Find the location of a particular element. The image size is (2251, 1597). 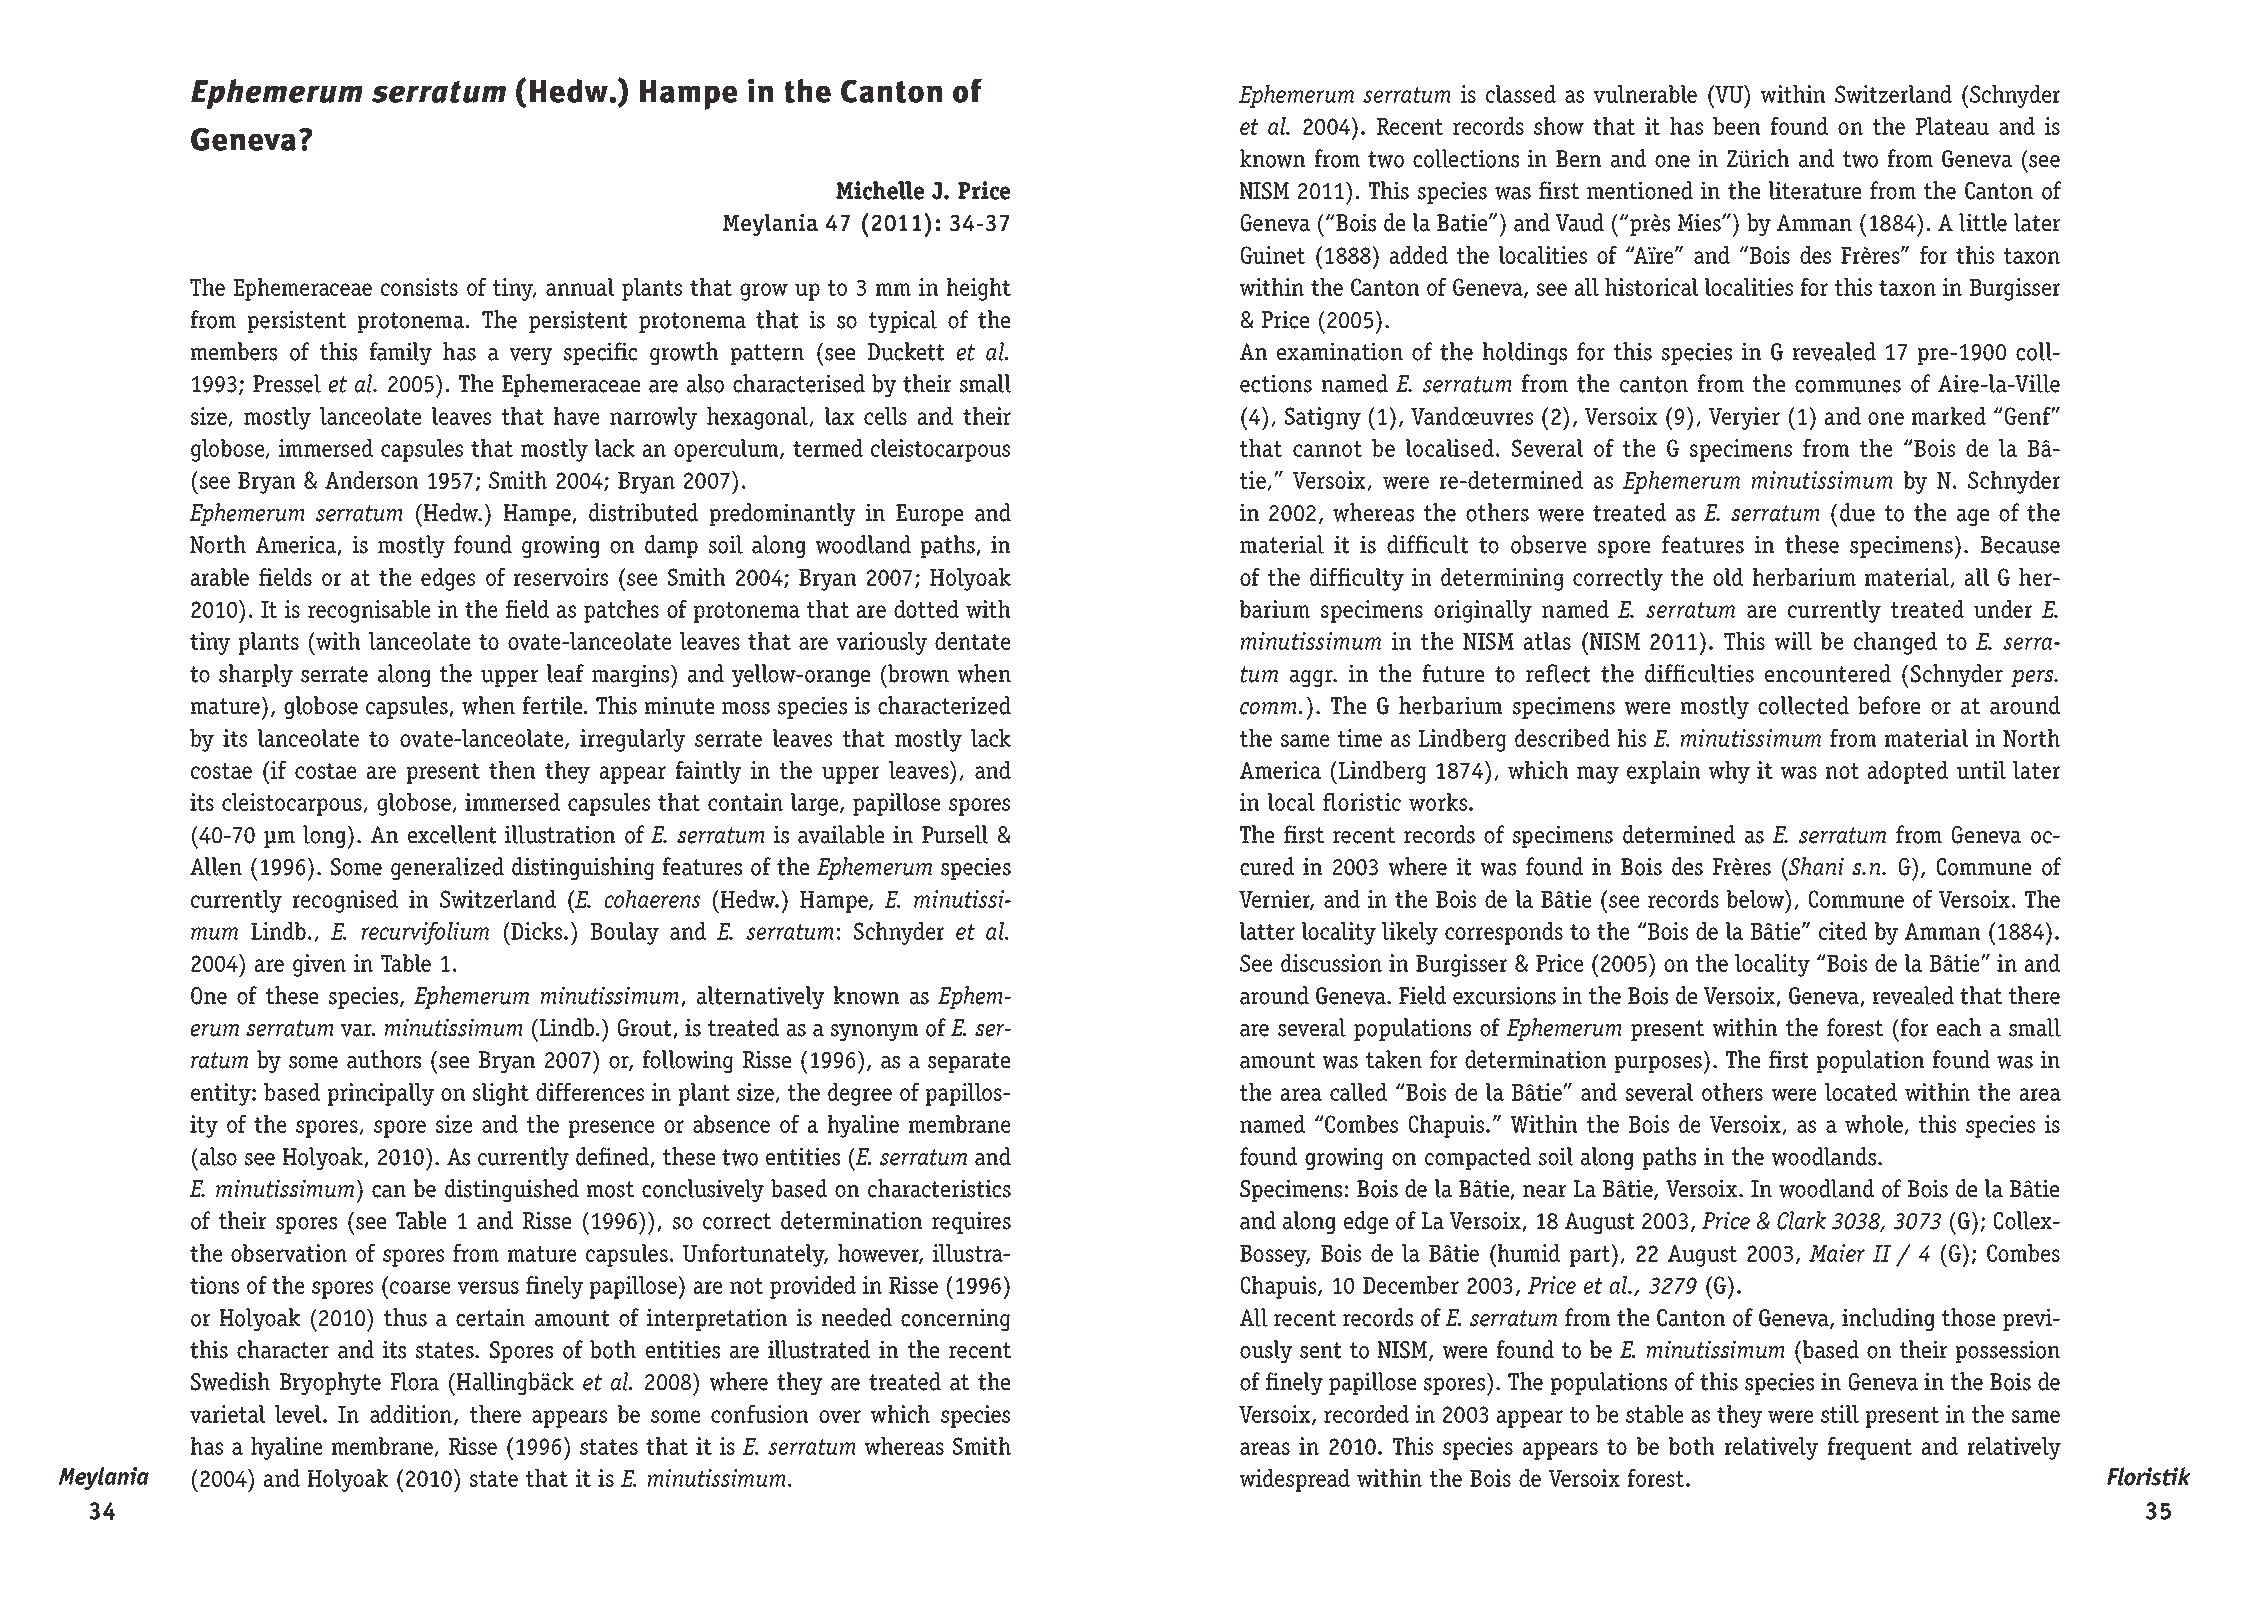

time is located at coordinates (1360, 738).
